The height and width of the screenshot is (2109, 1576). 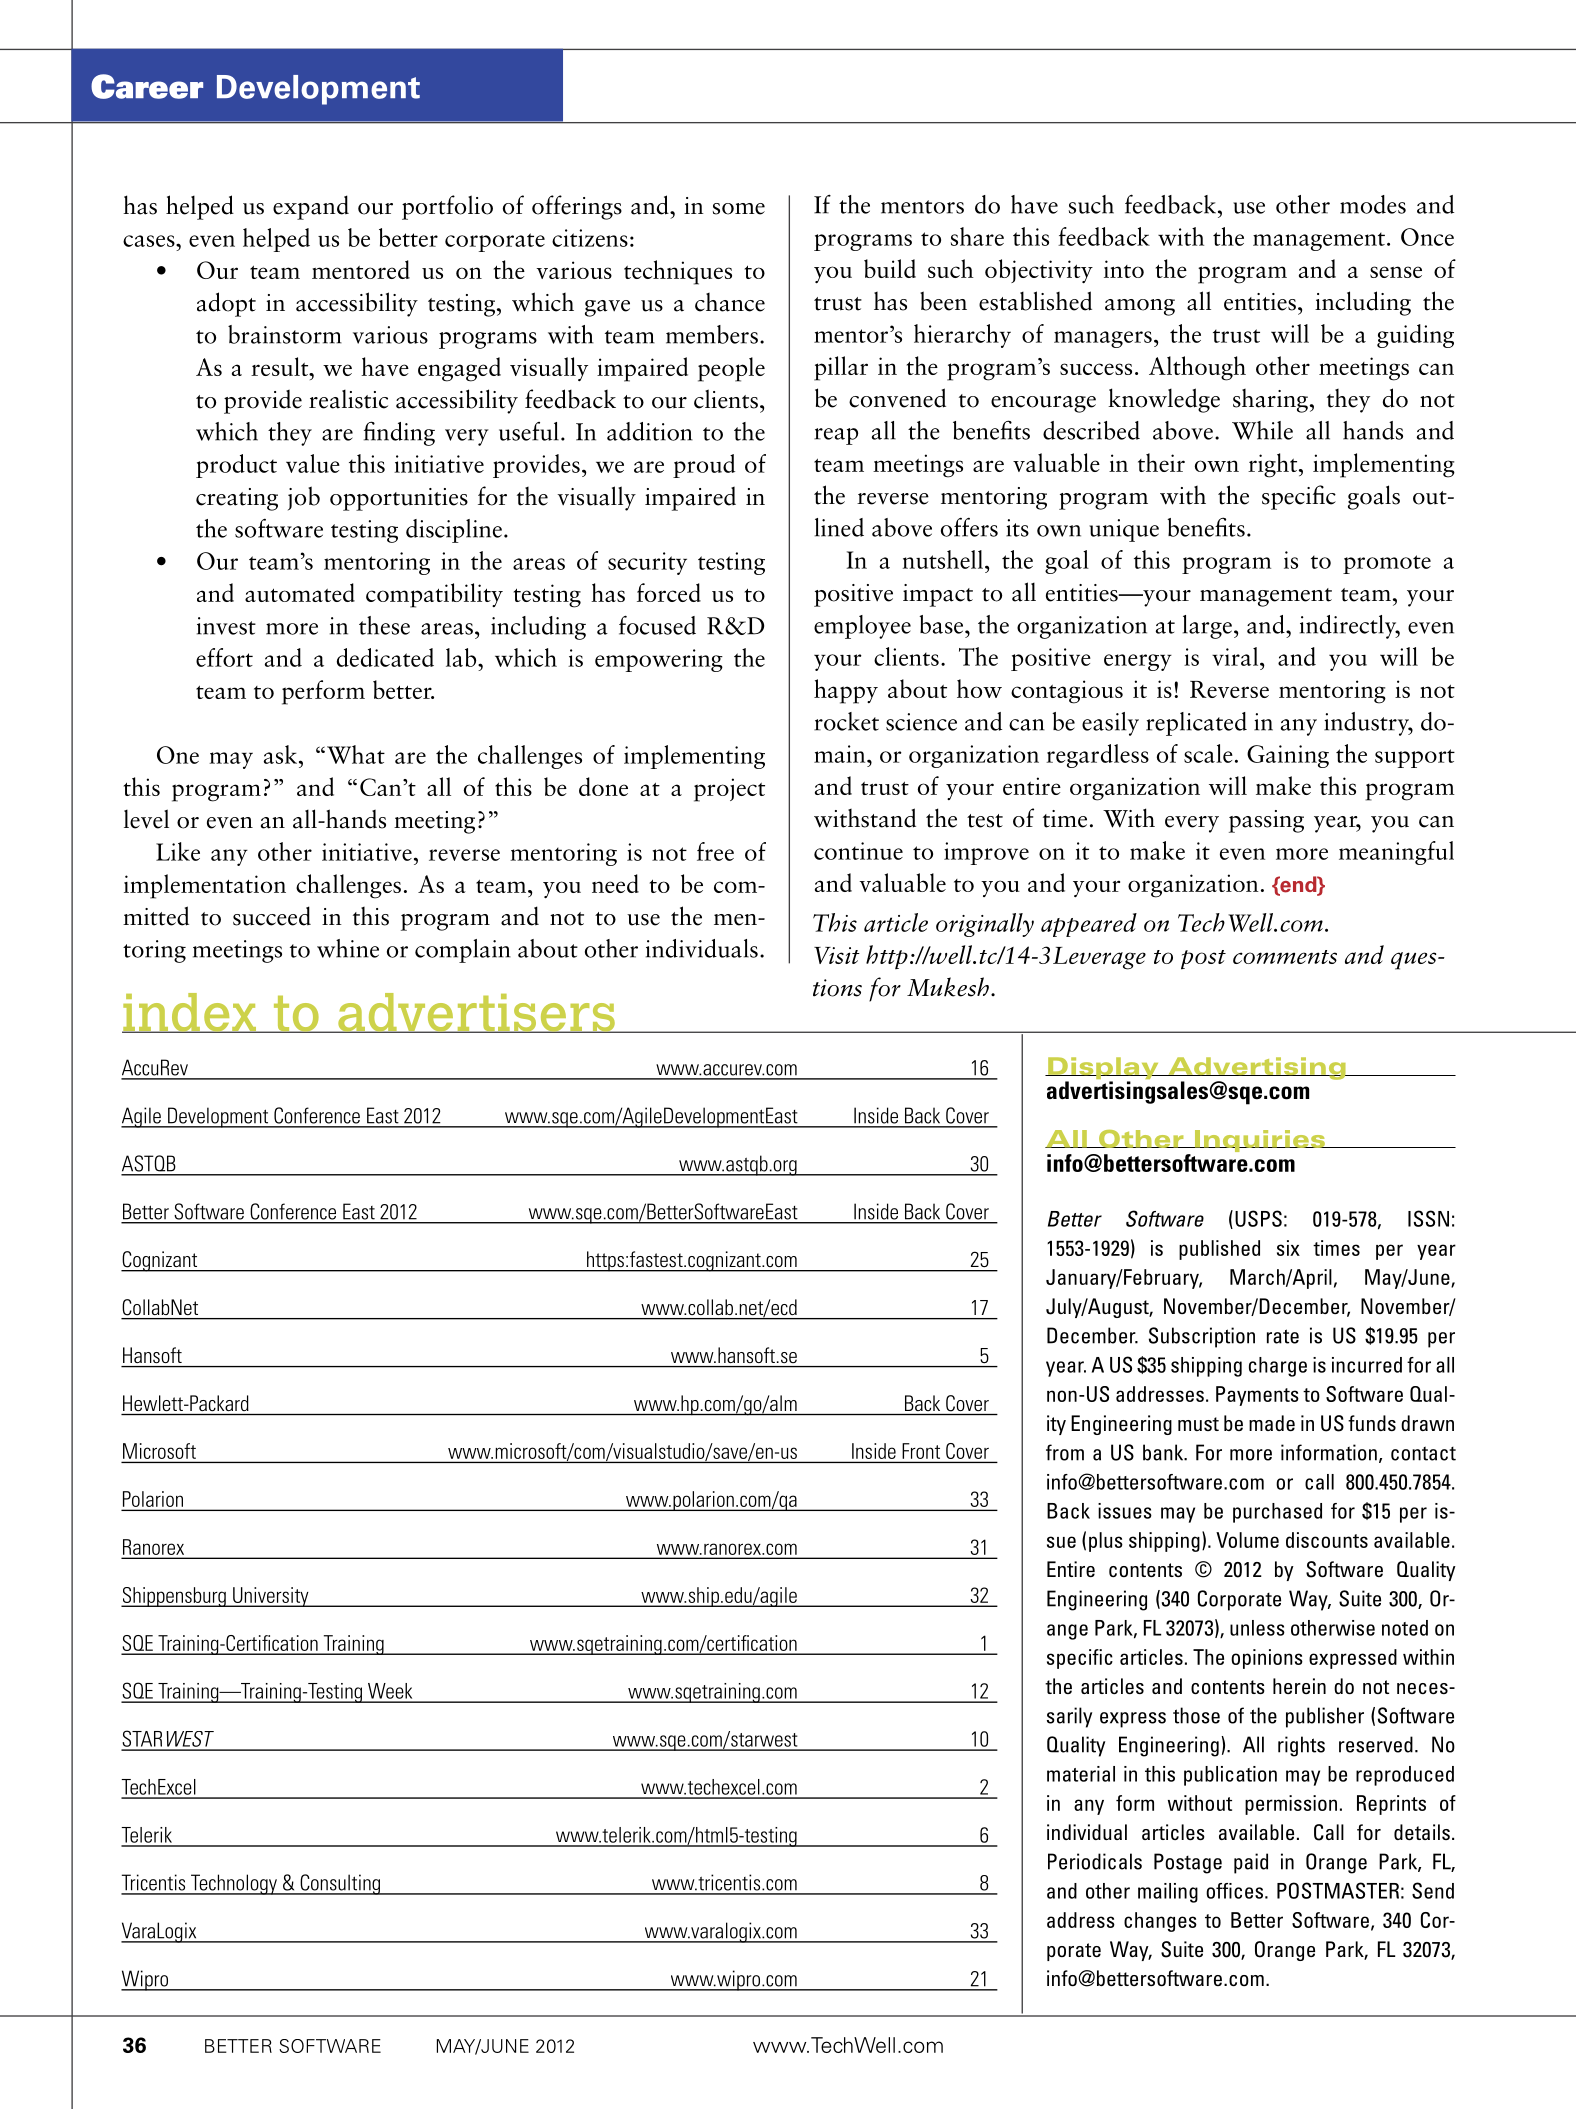 I want to click on Visit, so click(x=837, y=955).
